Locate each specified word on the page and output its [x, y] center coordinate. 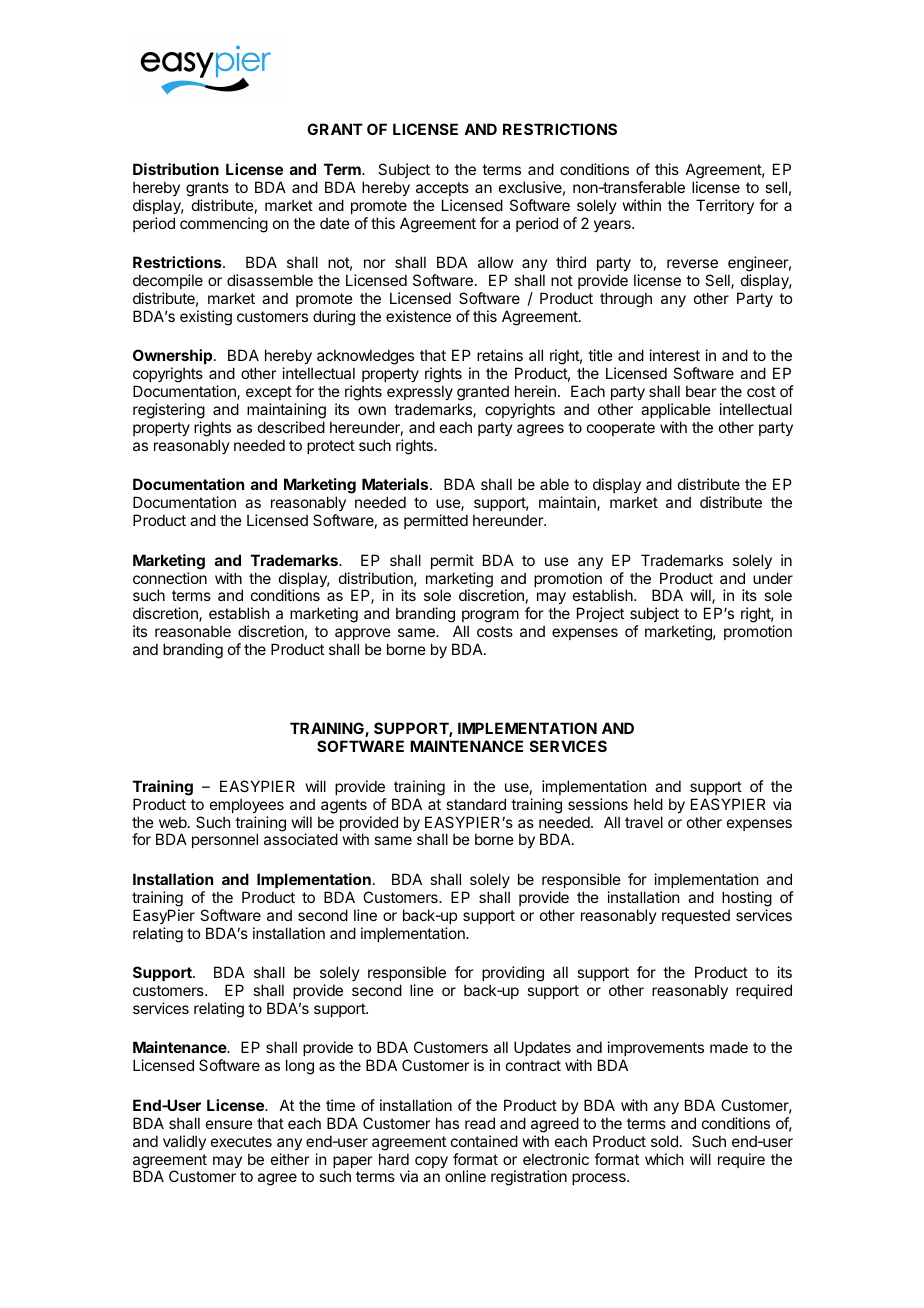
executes [241, 1141]
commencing [224, 225]
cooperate [621, 429]
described [291, 427]
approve [363, 634]
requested [696, 916]
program [490, 618]
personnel [225, 840]
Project [600, 614]
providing [513, 974]
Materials [396, 484]
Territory [725, 206]
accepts [442, 189]
